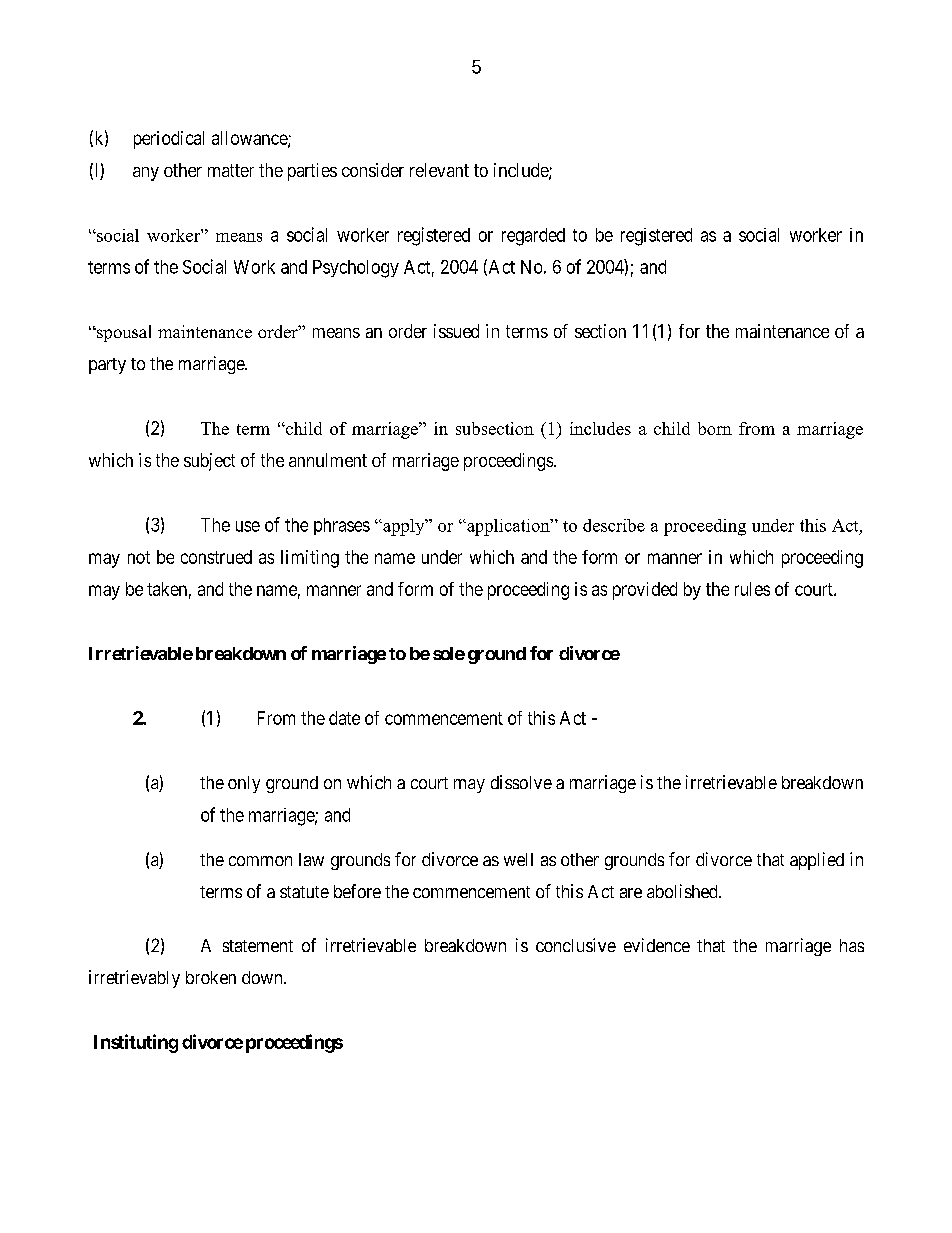 The image size is (952, 1233). Describe the element at coordinates (715, 428) in the page. I see `born` at that location.
